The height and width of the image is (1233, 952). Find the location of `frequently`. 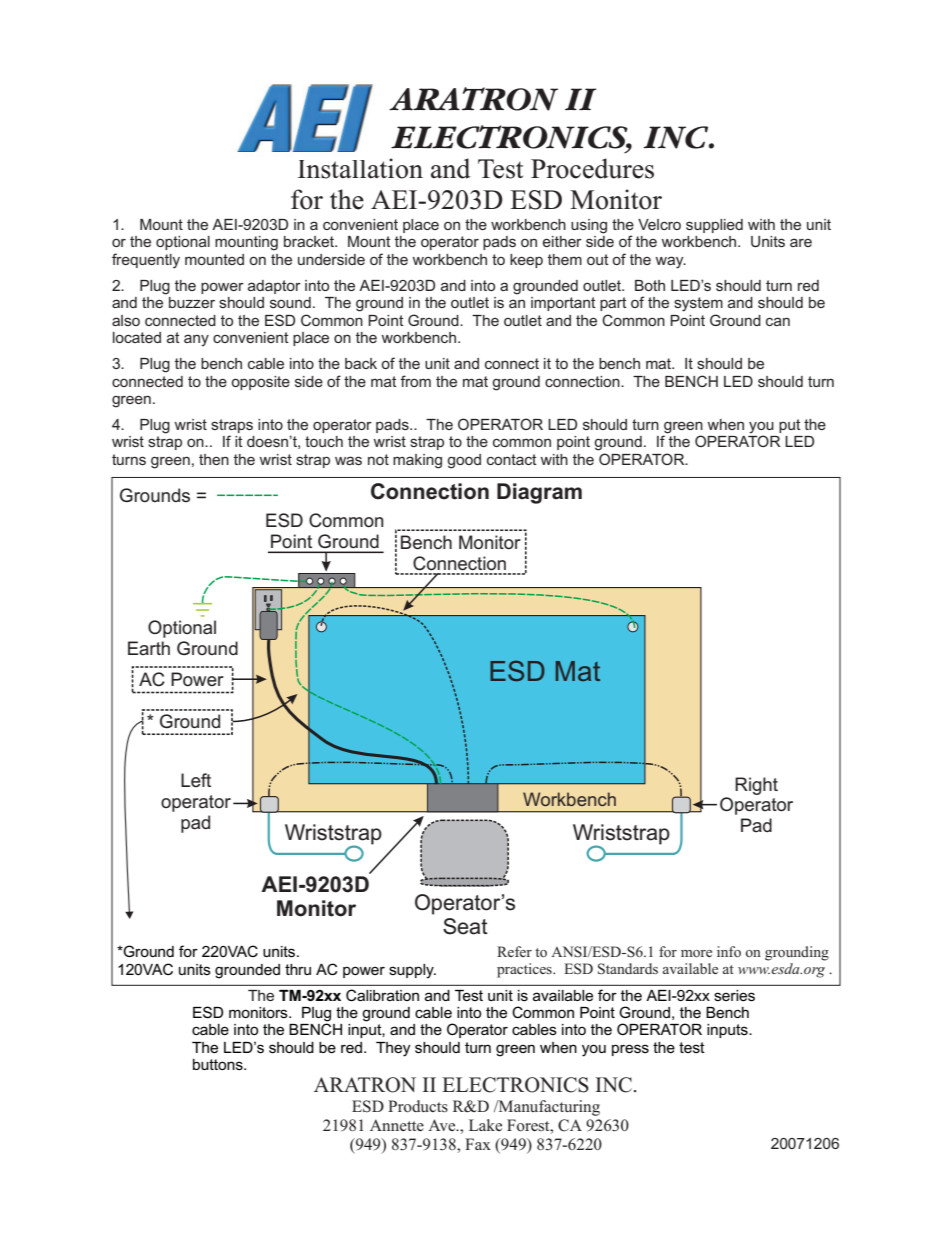

frequently is located at coordinates (146, 261).
